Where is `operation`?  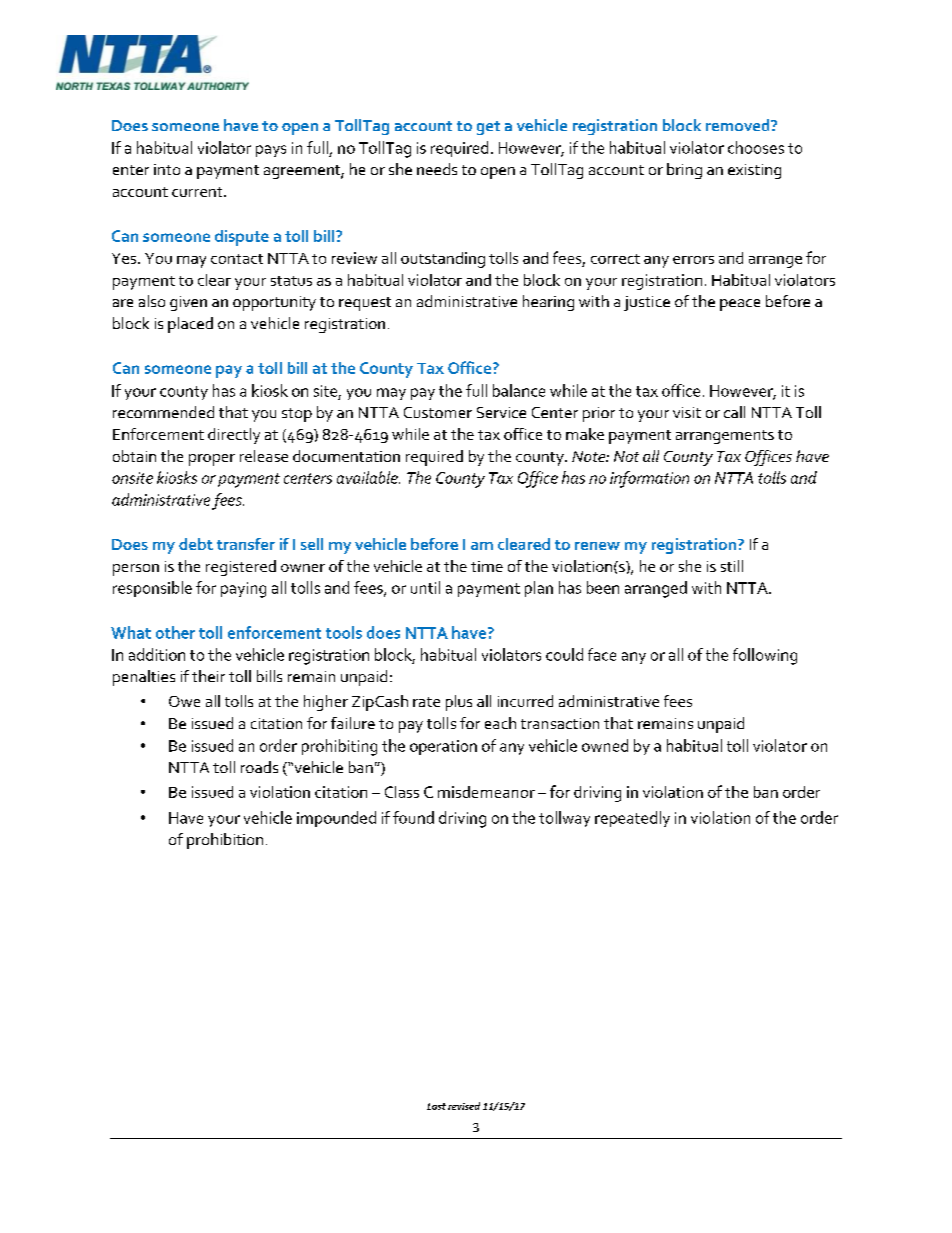
operation is located at coordinates (443, 747).
